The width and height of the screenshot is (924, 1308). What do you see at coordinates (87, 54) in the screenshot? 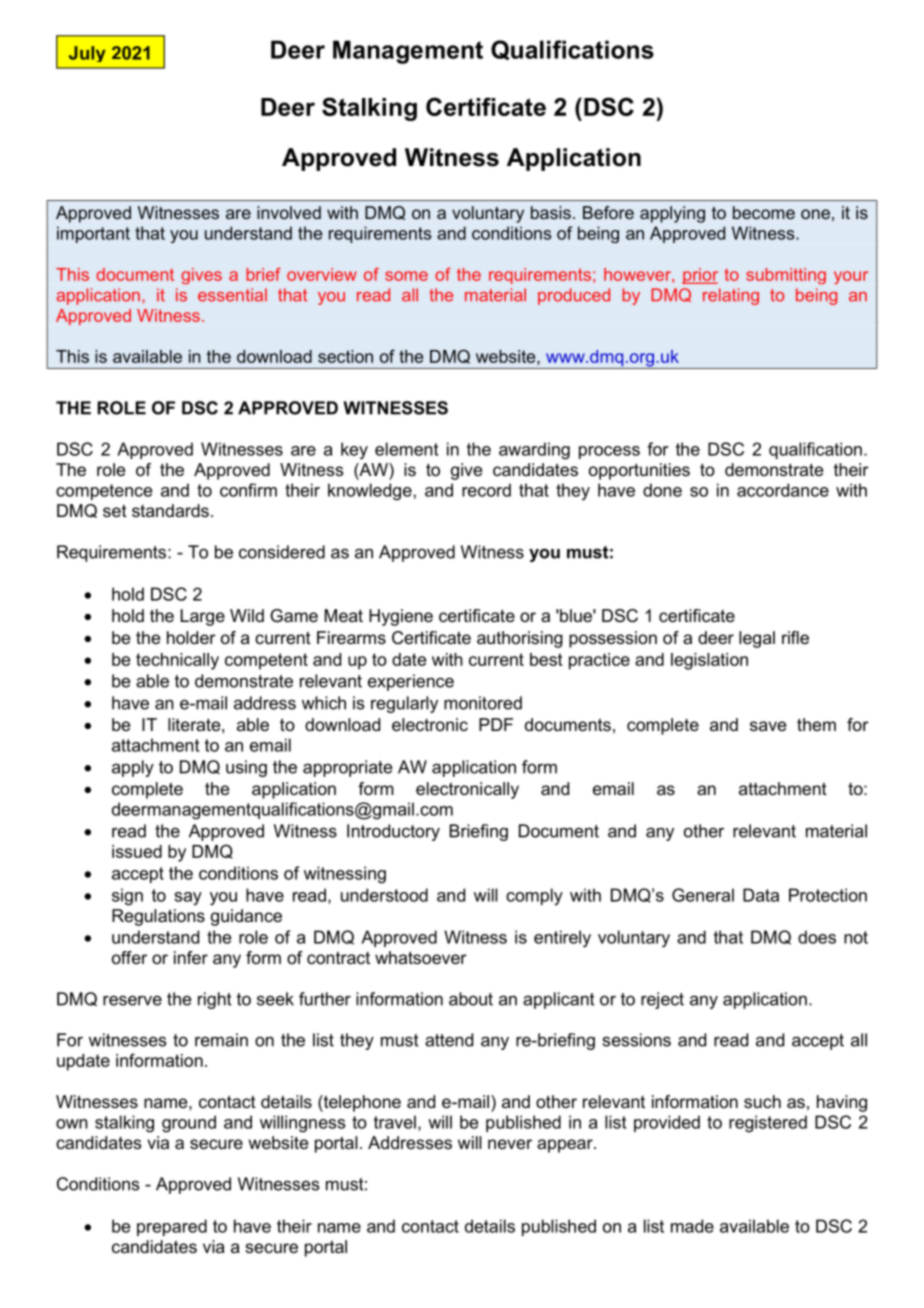
I see `July` at bounding box center [87, 54].
